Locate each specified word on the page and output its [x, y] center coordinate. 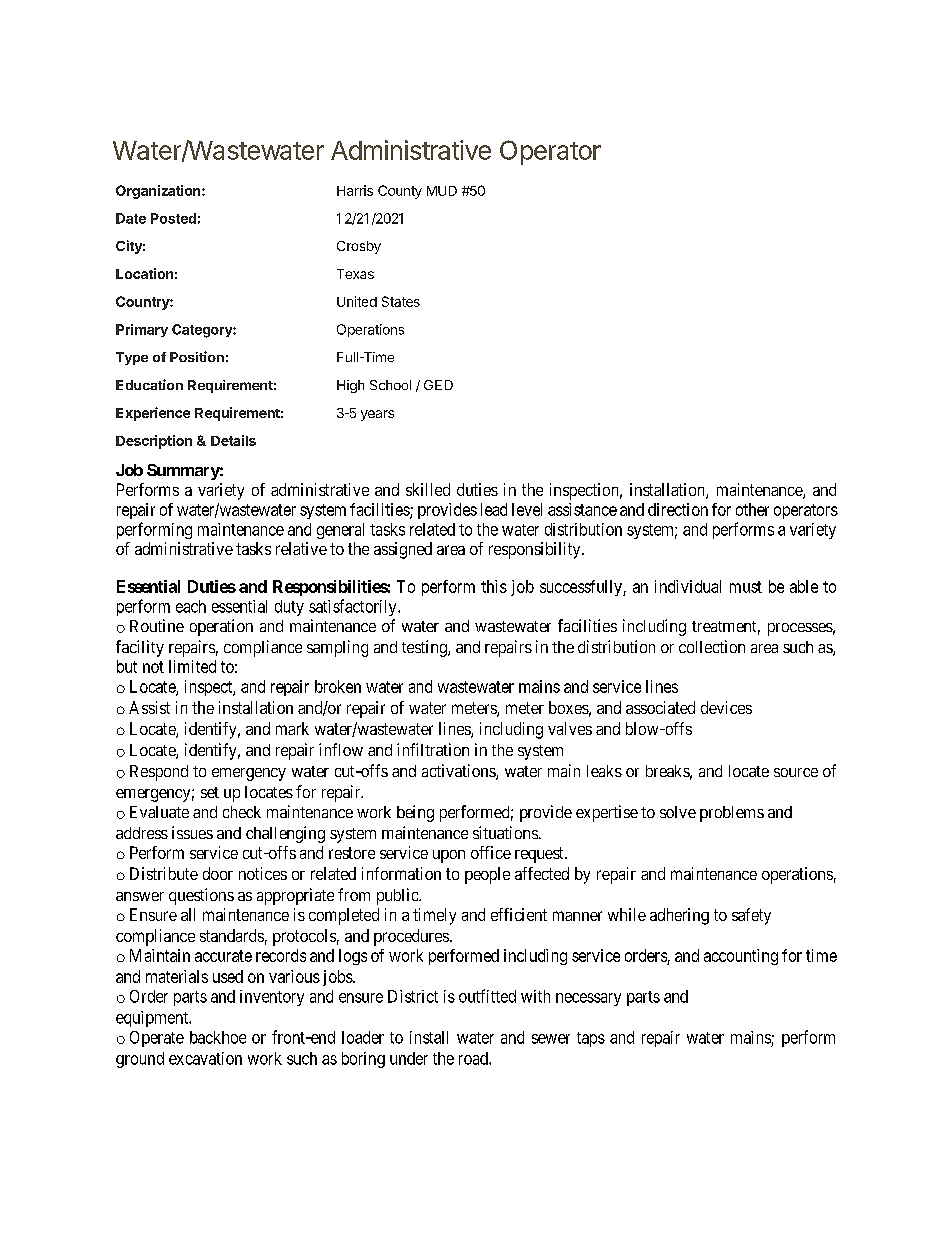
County [400, 192]
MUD [442, 191]
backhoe [218, 1037]
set [210, 792]
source [796, 772]
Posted [173, 218]
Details [233, 440]
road [474, 1058]
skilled [428, 489]
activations [459, 772]
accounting [741, 957]
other [752, 509]
